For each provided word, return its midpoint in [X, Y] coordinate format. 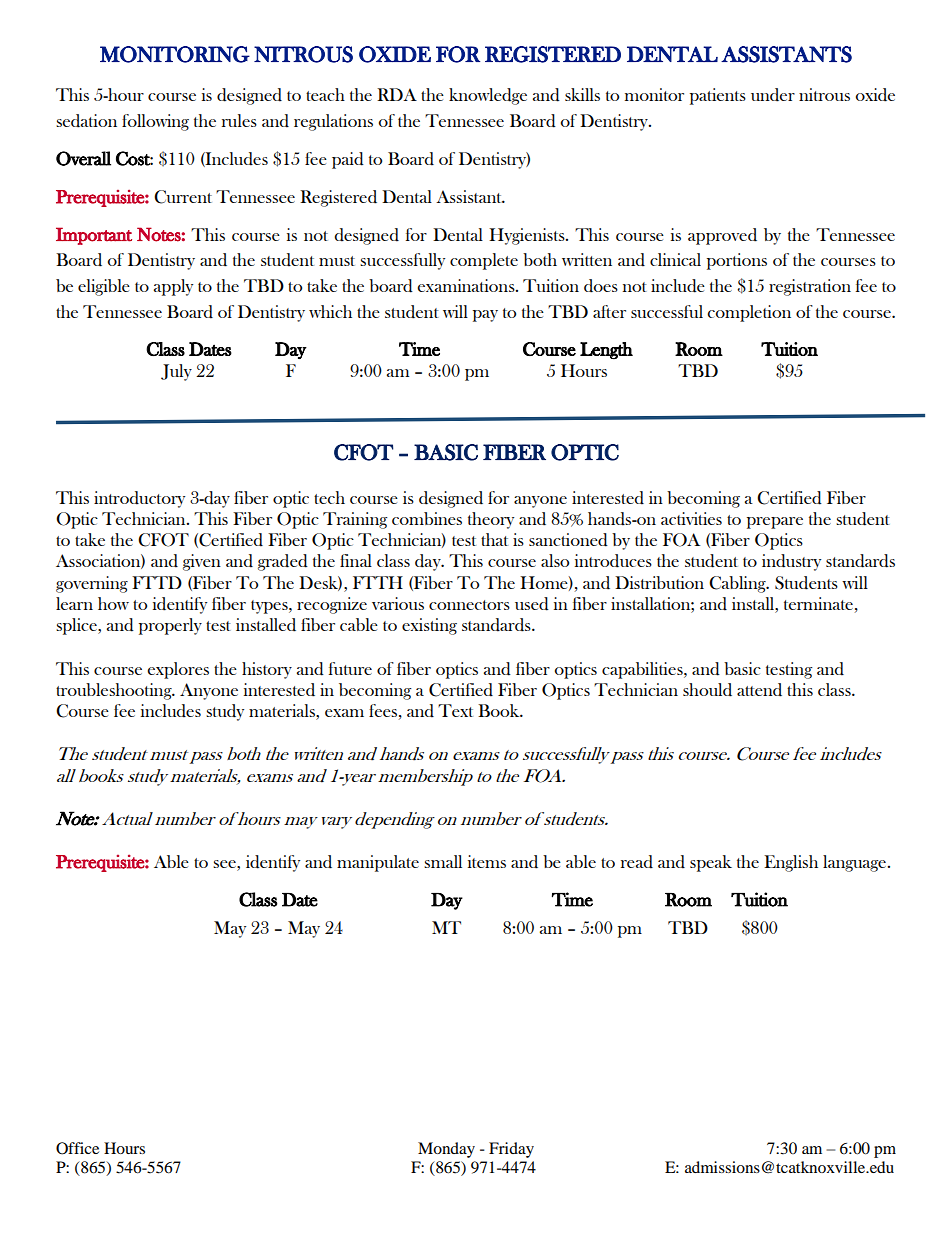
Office [77, 1148]
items [487, 861]
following [155, 122]
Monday [446, 1150]
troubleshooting [115, 691]
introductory [139, 499]
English [791, 863]
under [773, 95]
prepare [775, 523]
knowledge [488, 96]
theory [491, 520]
